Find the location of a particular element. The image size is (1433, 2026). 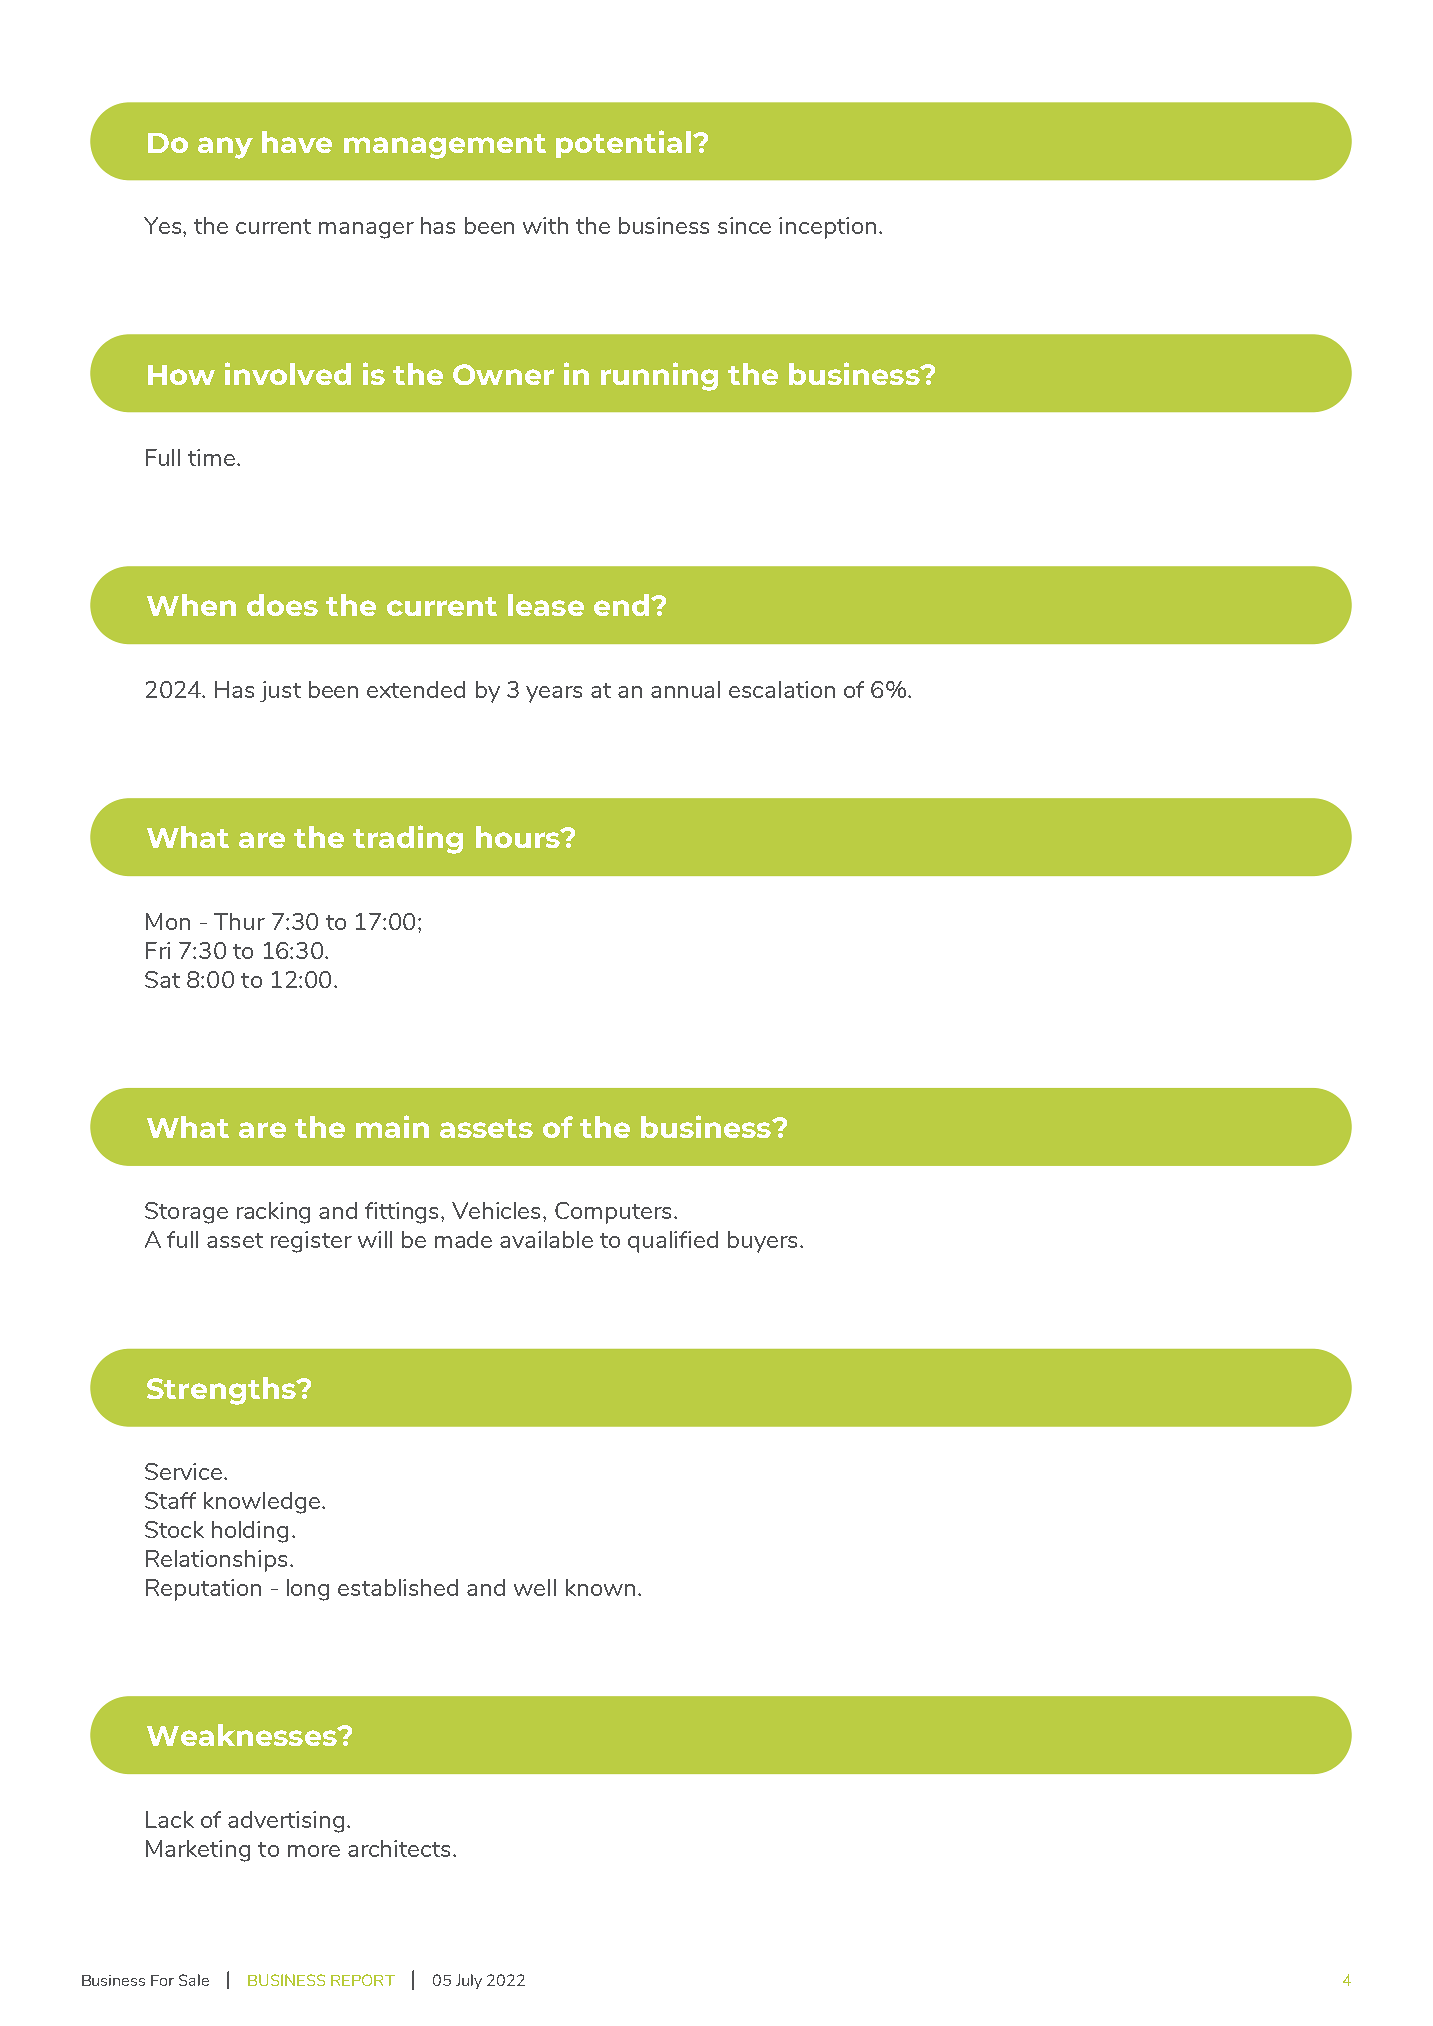

buyers is located at coordinates (762, 1242).
